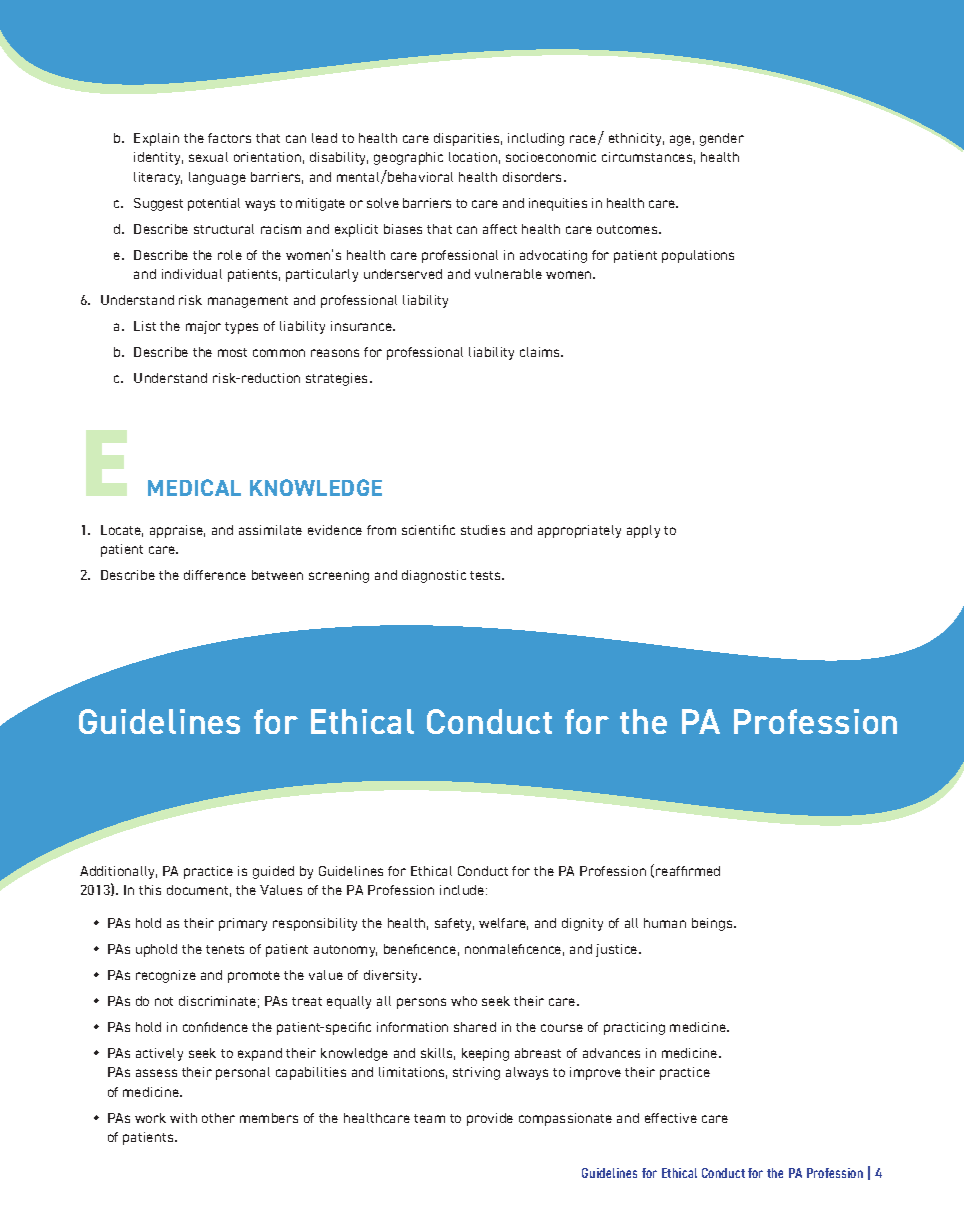 The image size is (964, 1232). What do you see at coordinates (208, 157) in the screenshot?
I see `sexual` at bounding box center [208, 157].
